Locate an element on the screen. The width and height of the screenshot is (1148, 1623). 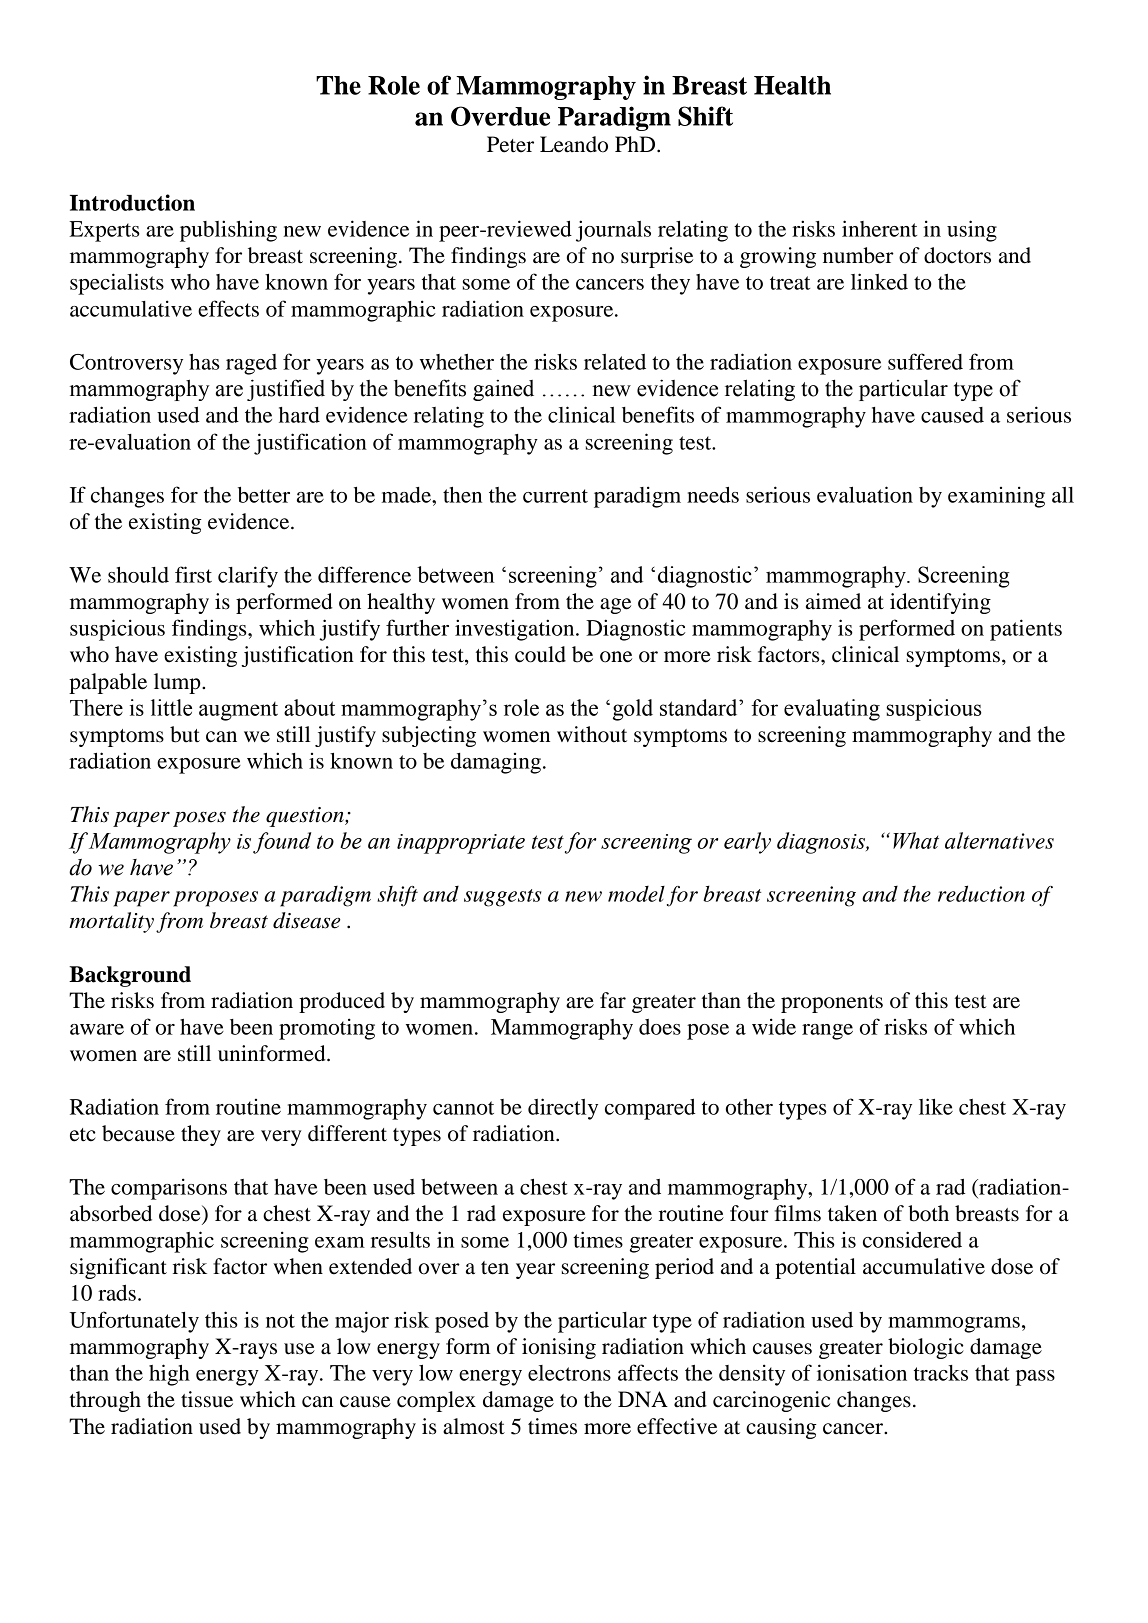
but is located at coordinates (185, 734).
